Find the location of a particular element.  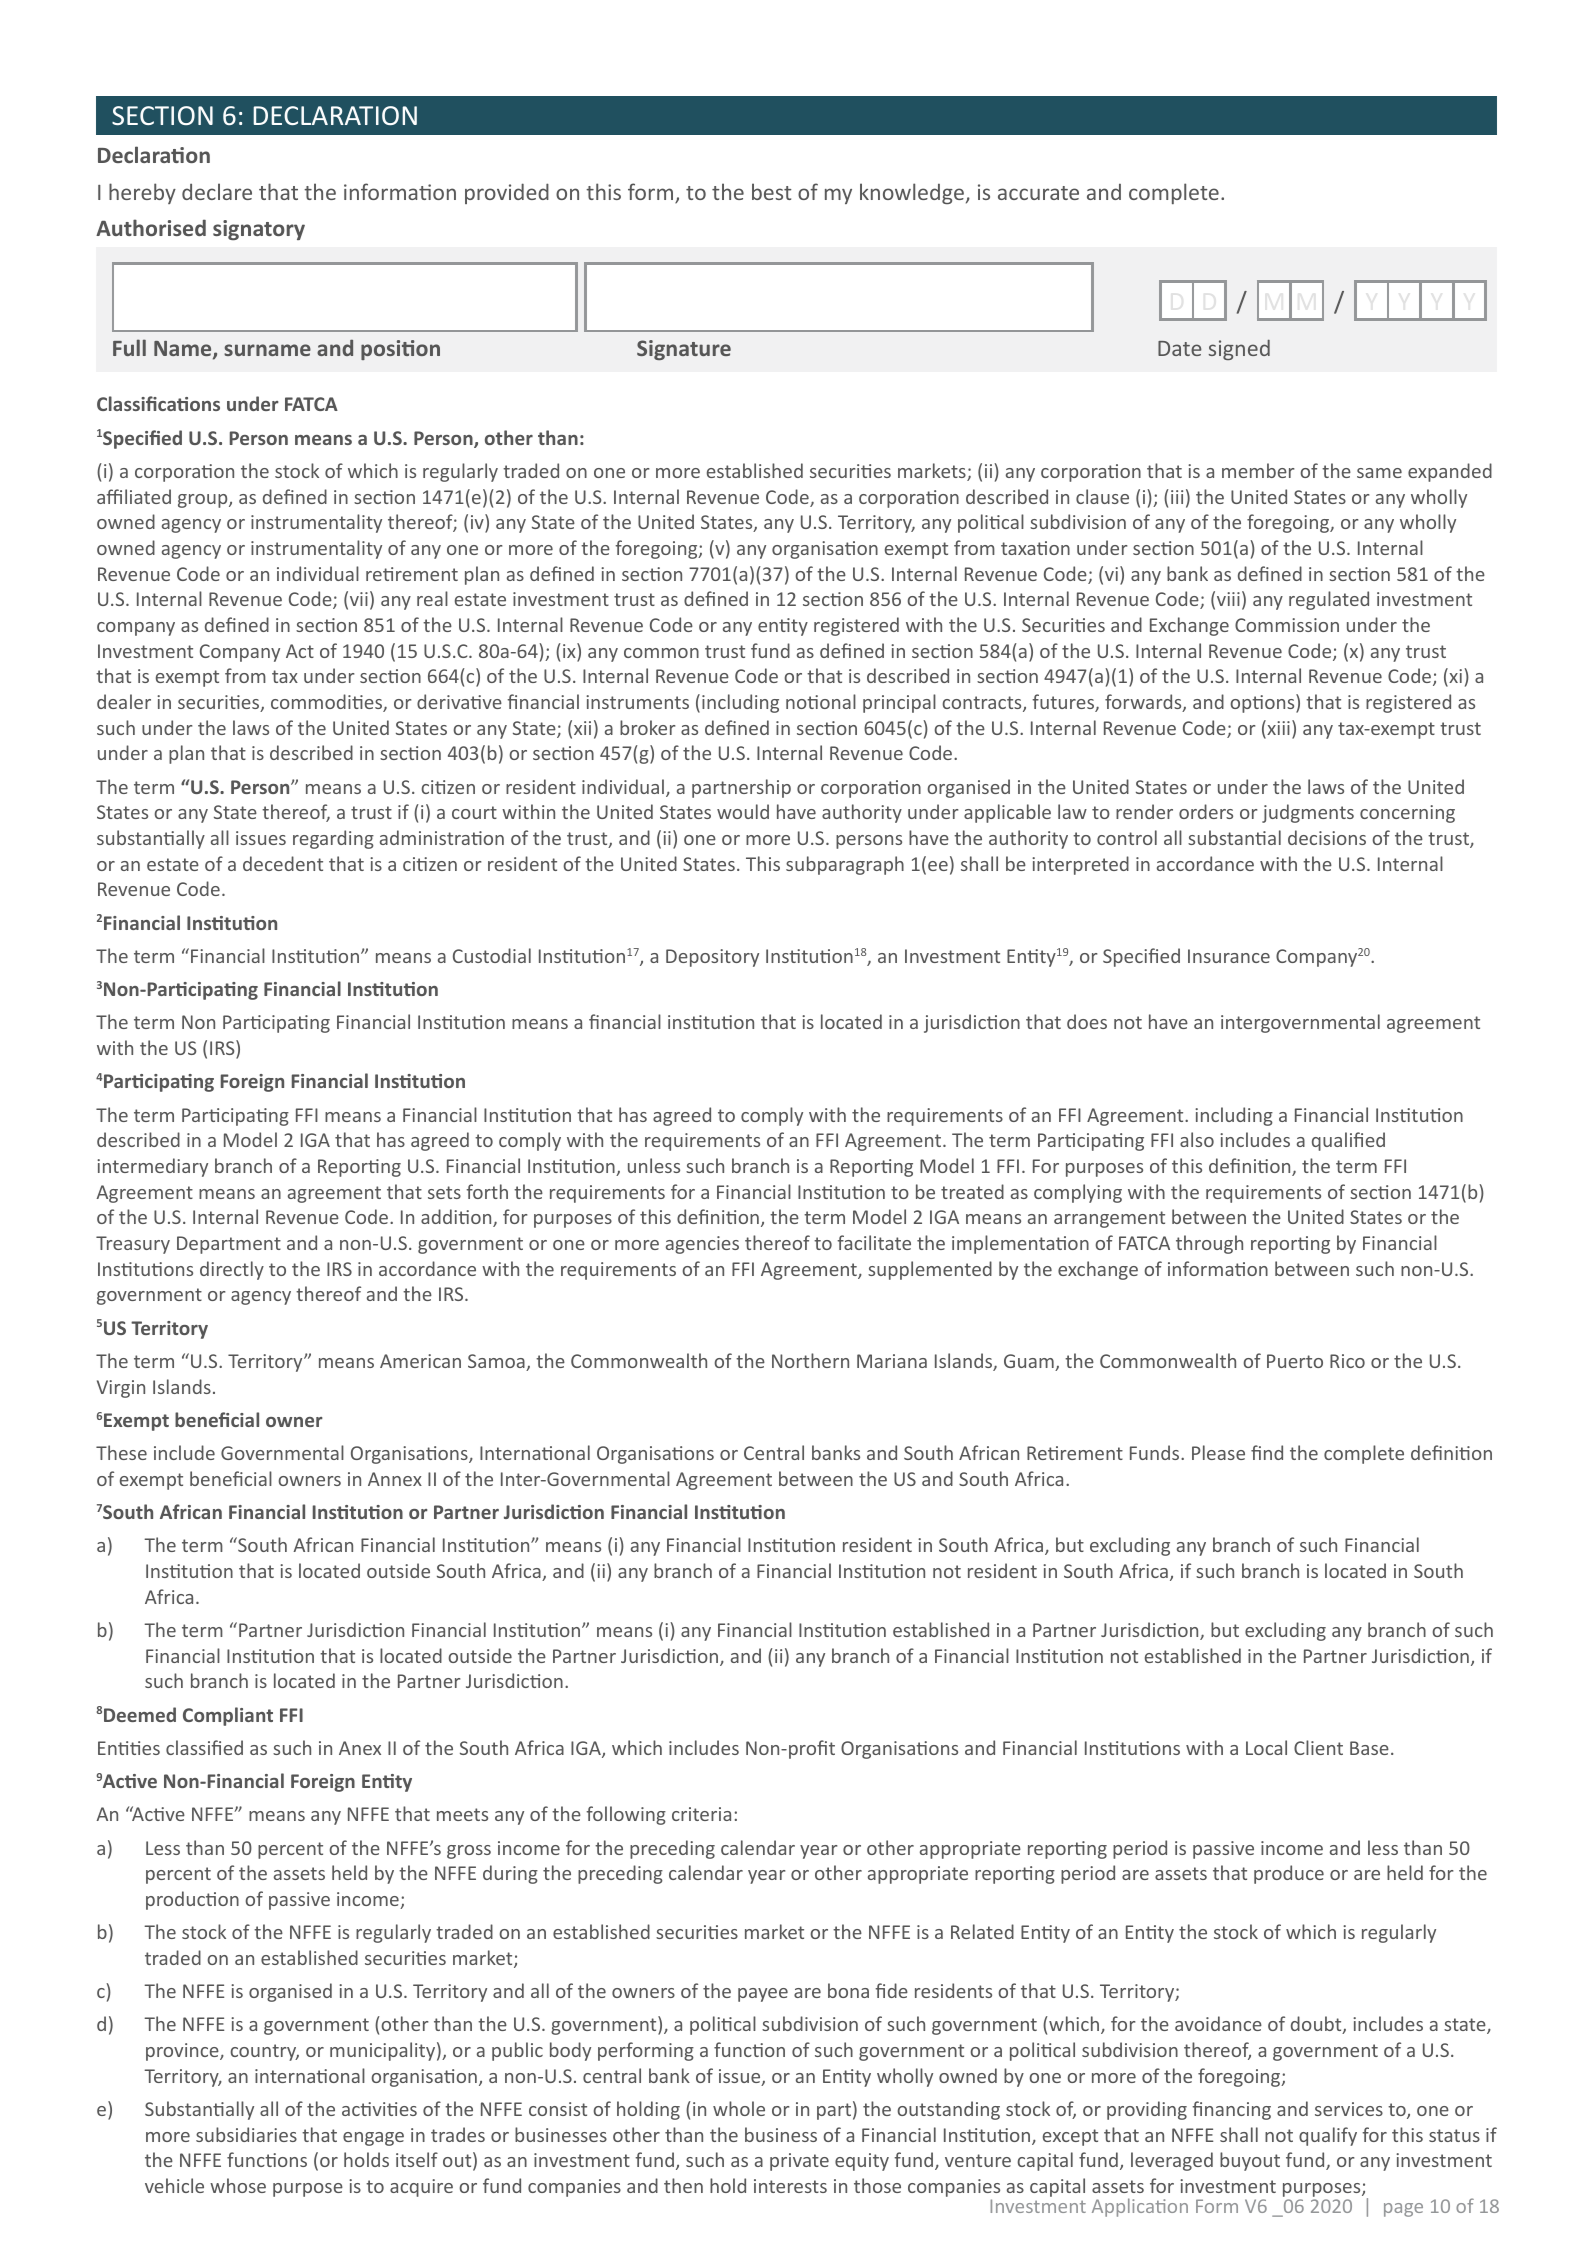

signed is located at coordinates (1239, 350).
